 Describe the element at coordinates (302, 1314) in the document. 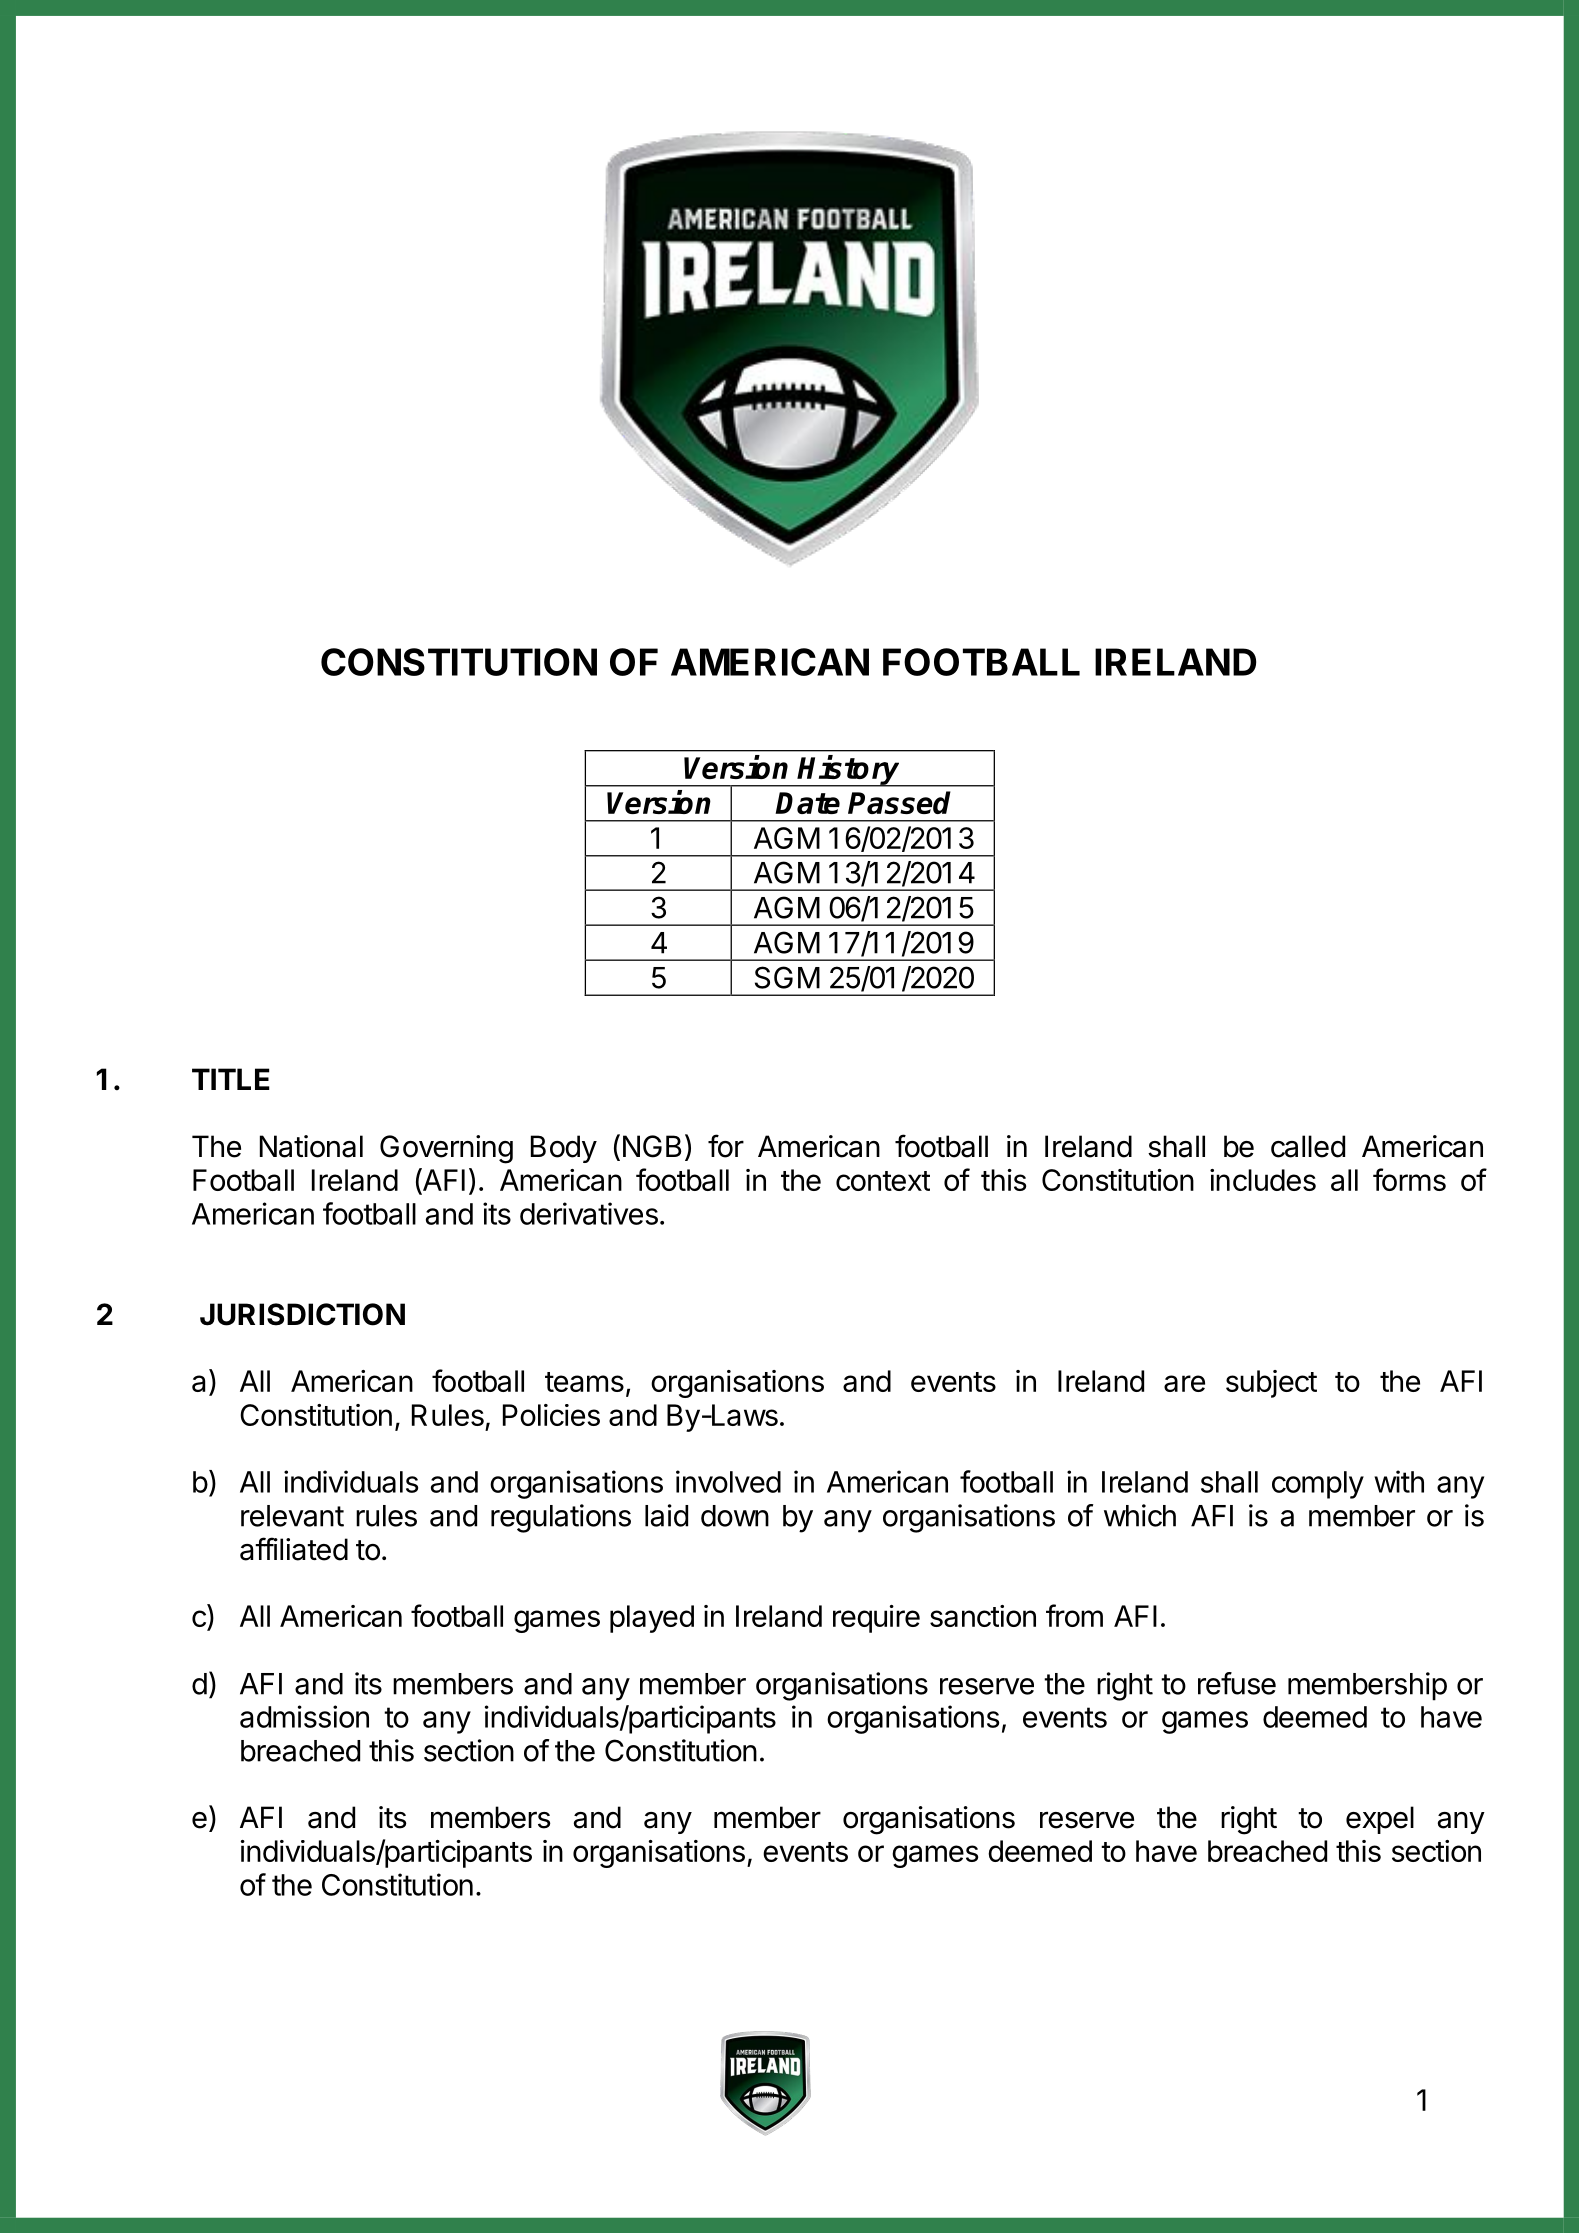

I see `JURISDICTION` at that location.
